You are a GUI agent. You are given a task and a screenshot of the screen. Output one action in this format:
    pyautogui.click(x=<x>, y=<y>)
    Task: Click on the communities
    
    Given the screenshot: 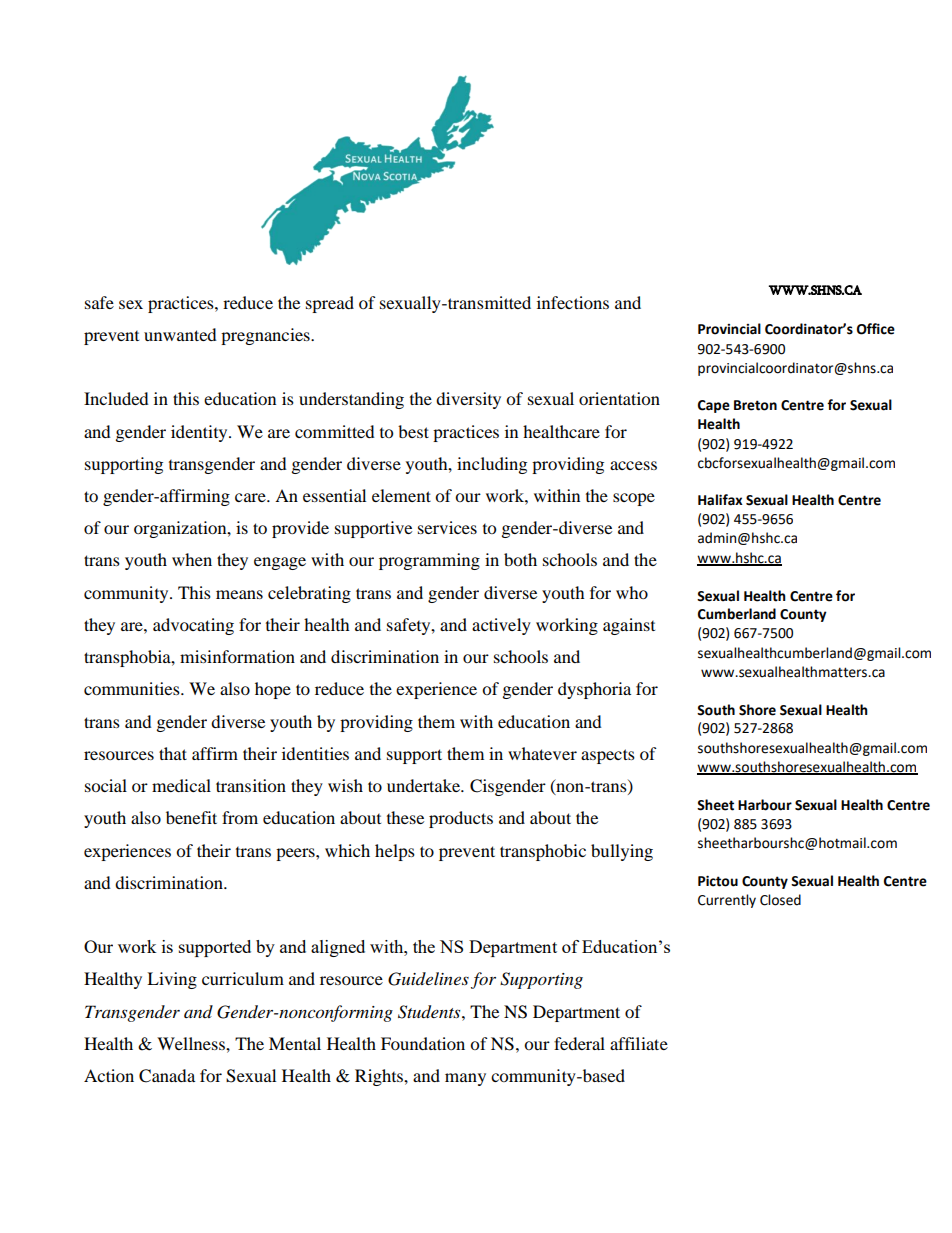 What is the action you would take?
    pyautogui.click(x=133, y=688)
